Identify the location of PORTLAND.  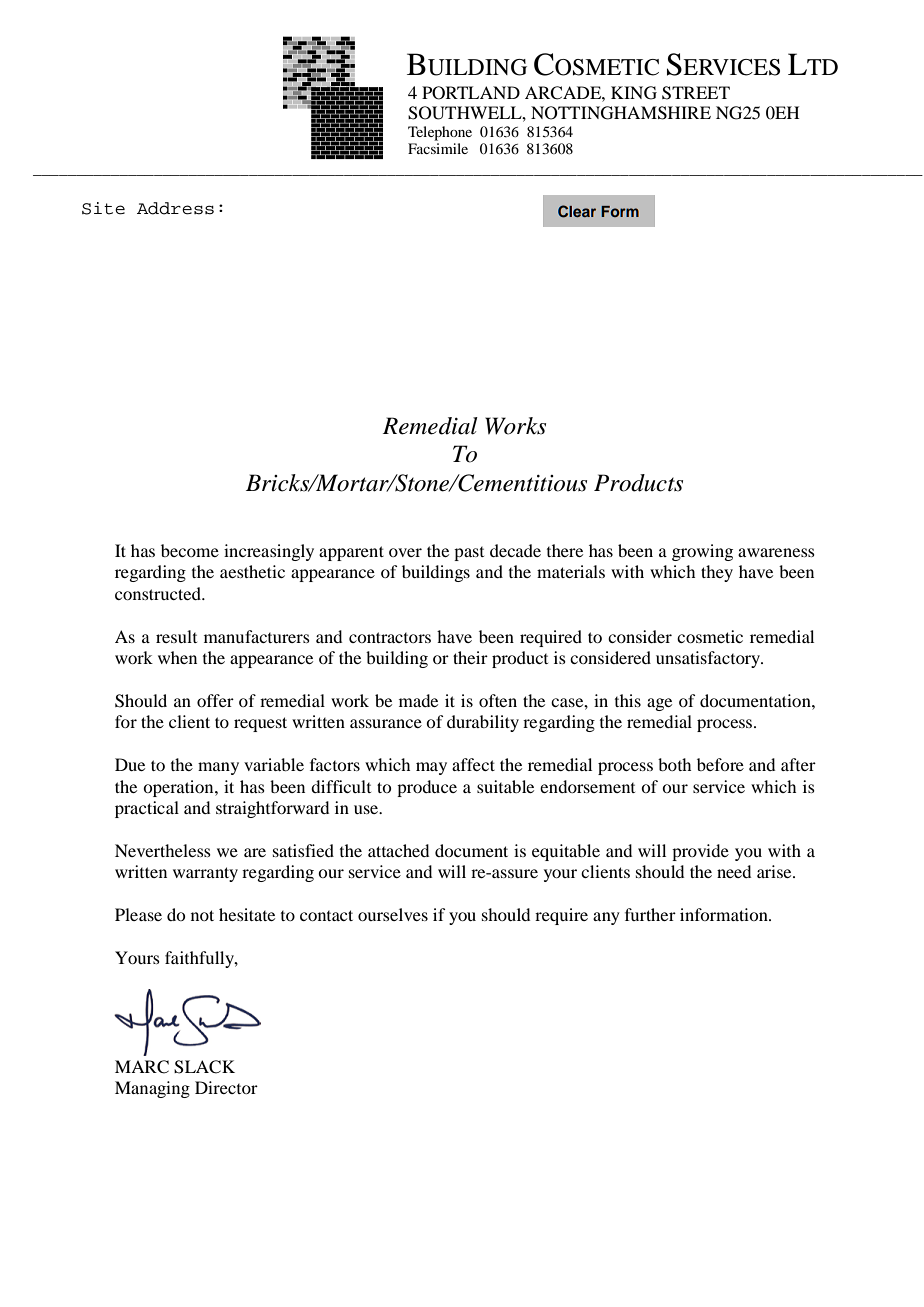
(471, 93).
